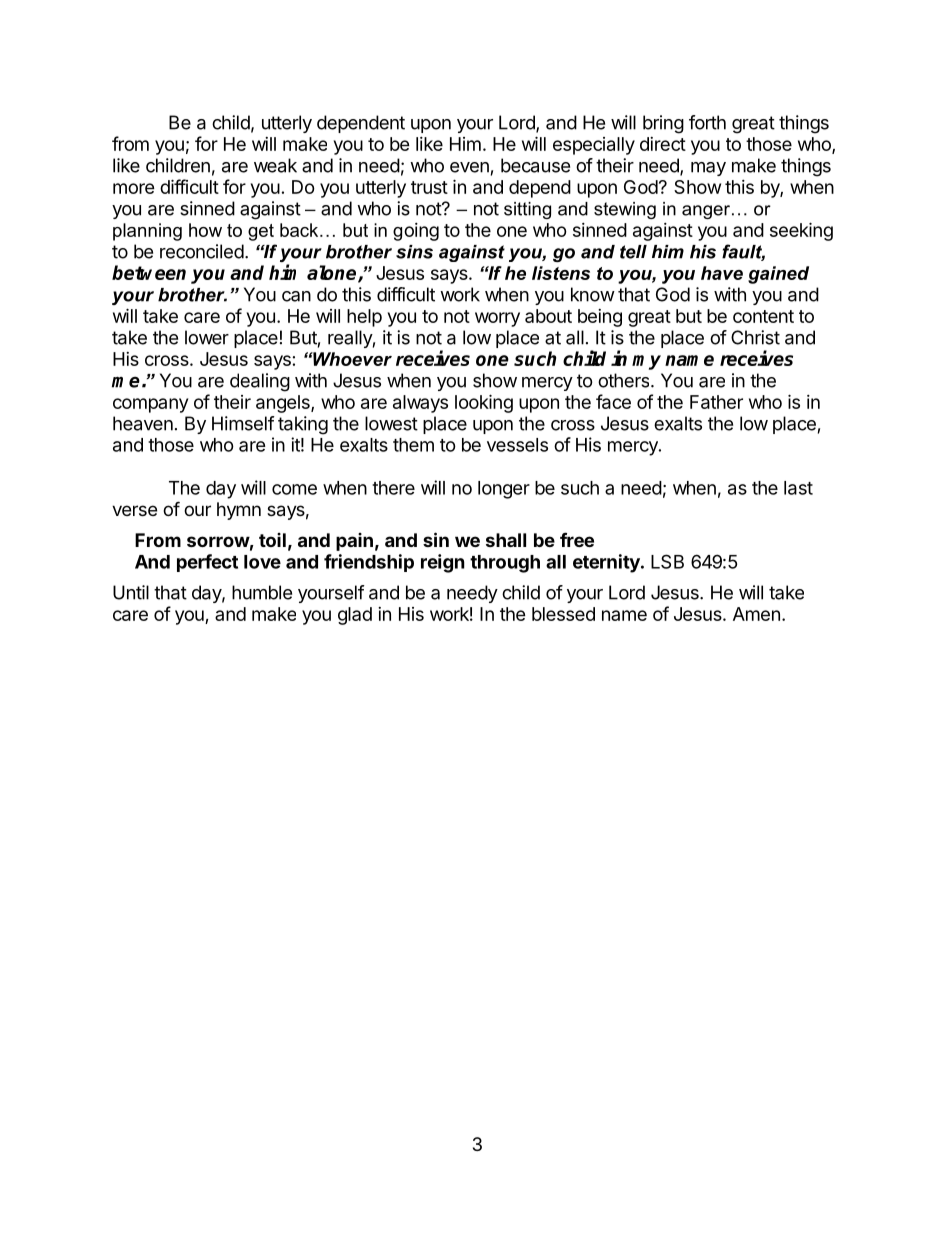 Image resolution: width=952 pixels, height=1233 pixels. What do you see at coordinates (563, 614) in the screenshot?
I see `blessed` at bounding box center [563, 614].
